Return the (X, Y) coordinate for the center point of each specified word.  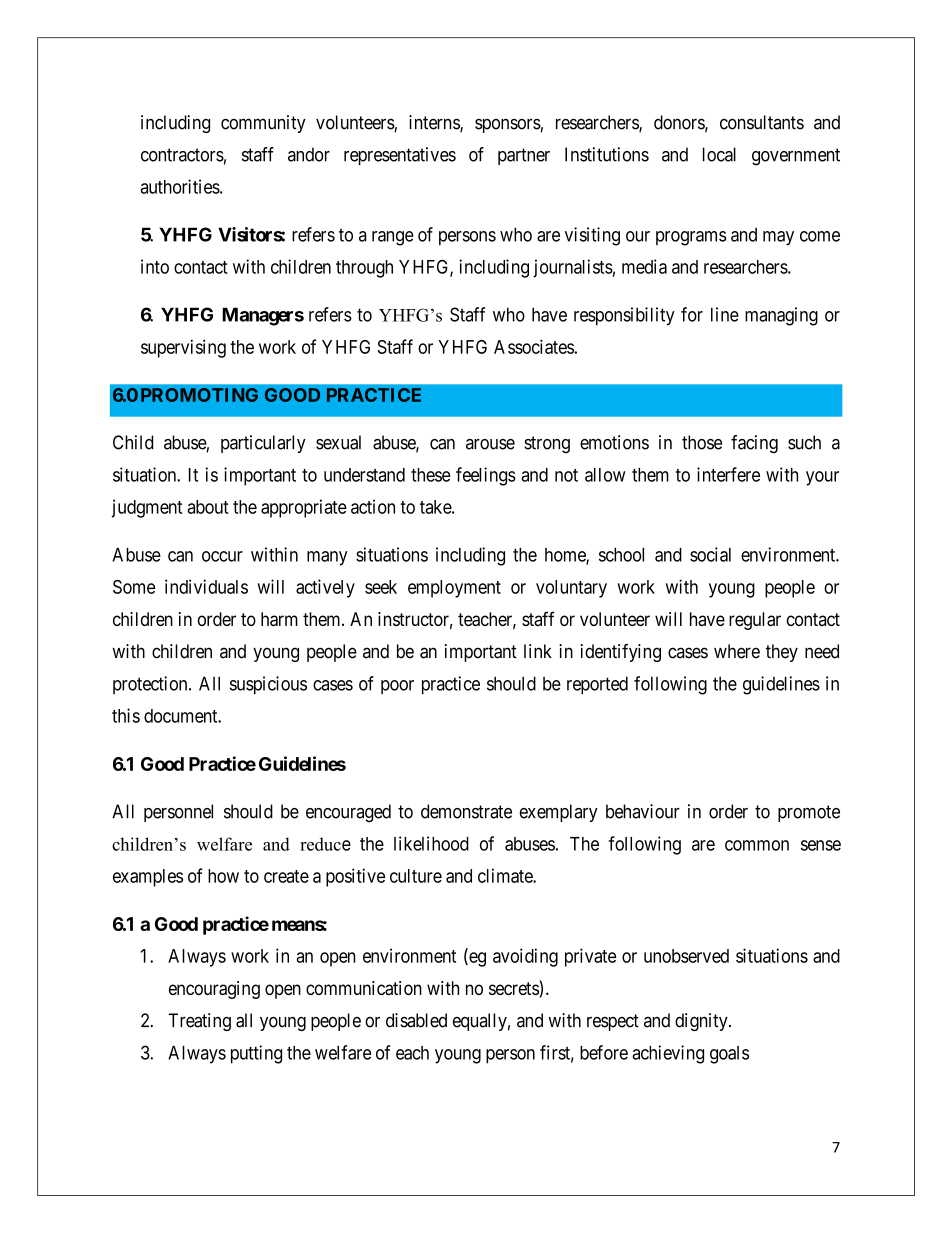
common (757, 845)
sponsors (508, 125)
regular (755, 621)
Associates (534, 346)
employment (454, 589)
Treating (199, 1022)
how (223, 876)
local (719, 154)
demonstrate (466, 811)
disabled (416, 1020)
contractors (182, 155)
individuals (206, 586)
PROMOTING (199, 395)
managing (781, 316)
